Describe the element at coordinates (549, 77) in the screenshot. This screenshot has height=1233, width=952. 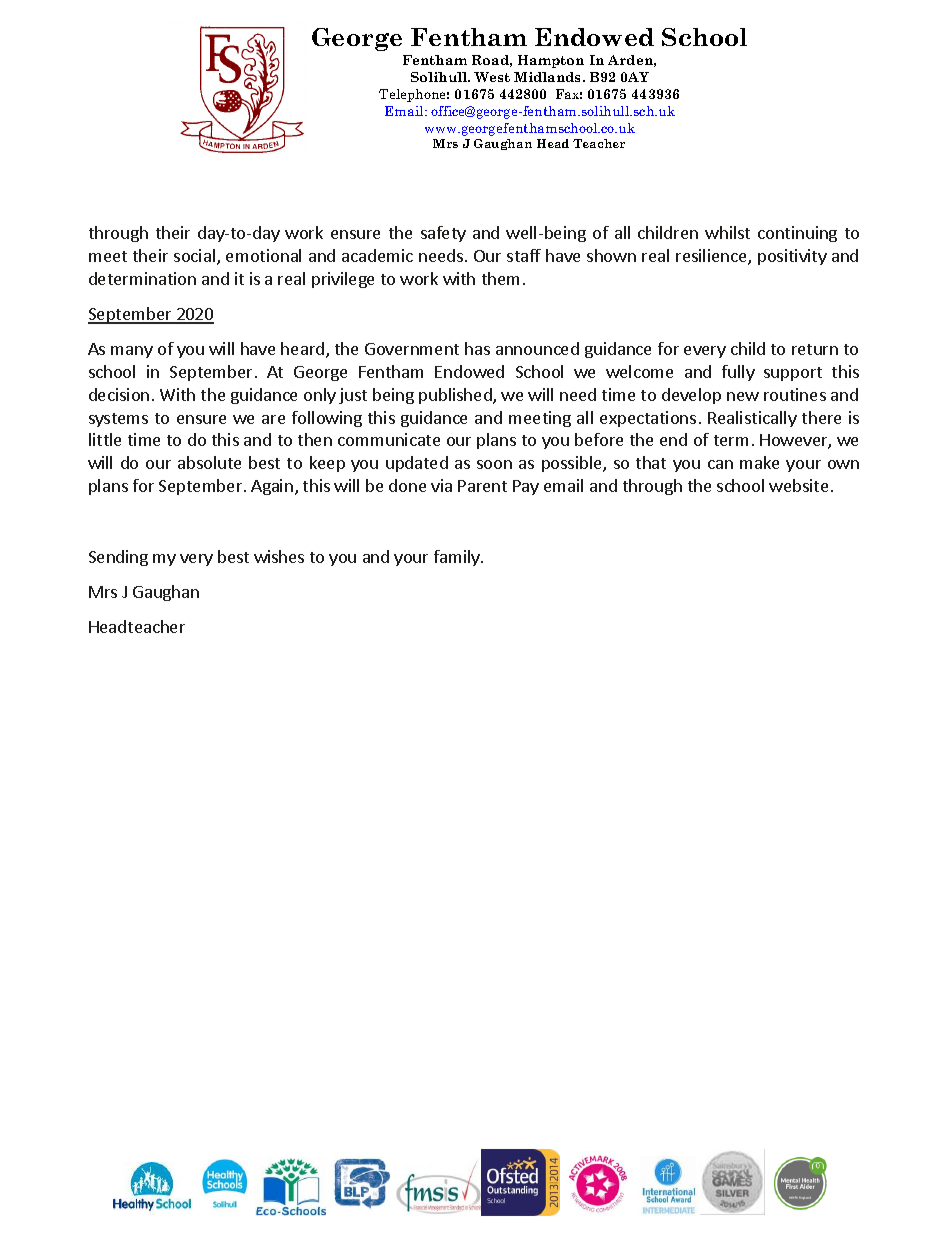
I see `Midlands` at that location.
